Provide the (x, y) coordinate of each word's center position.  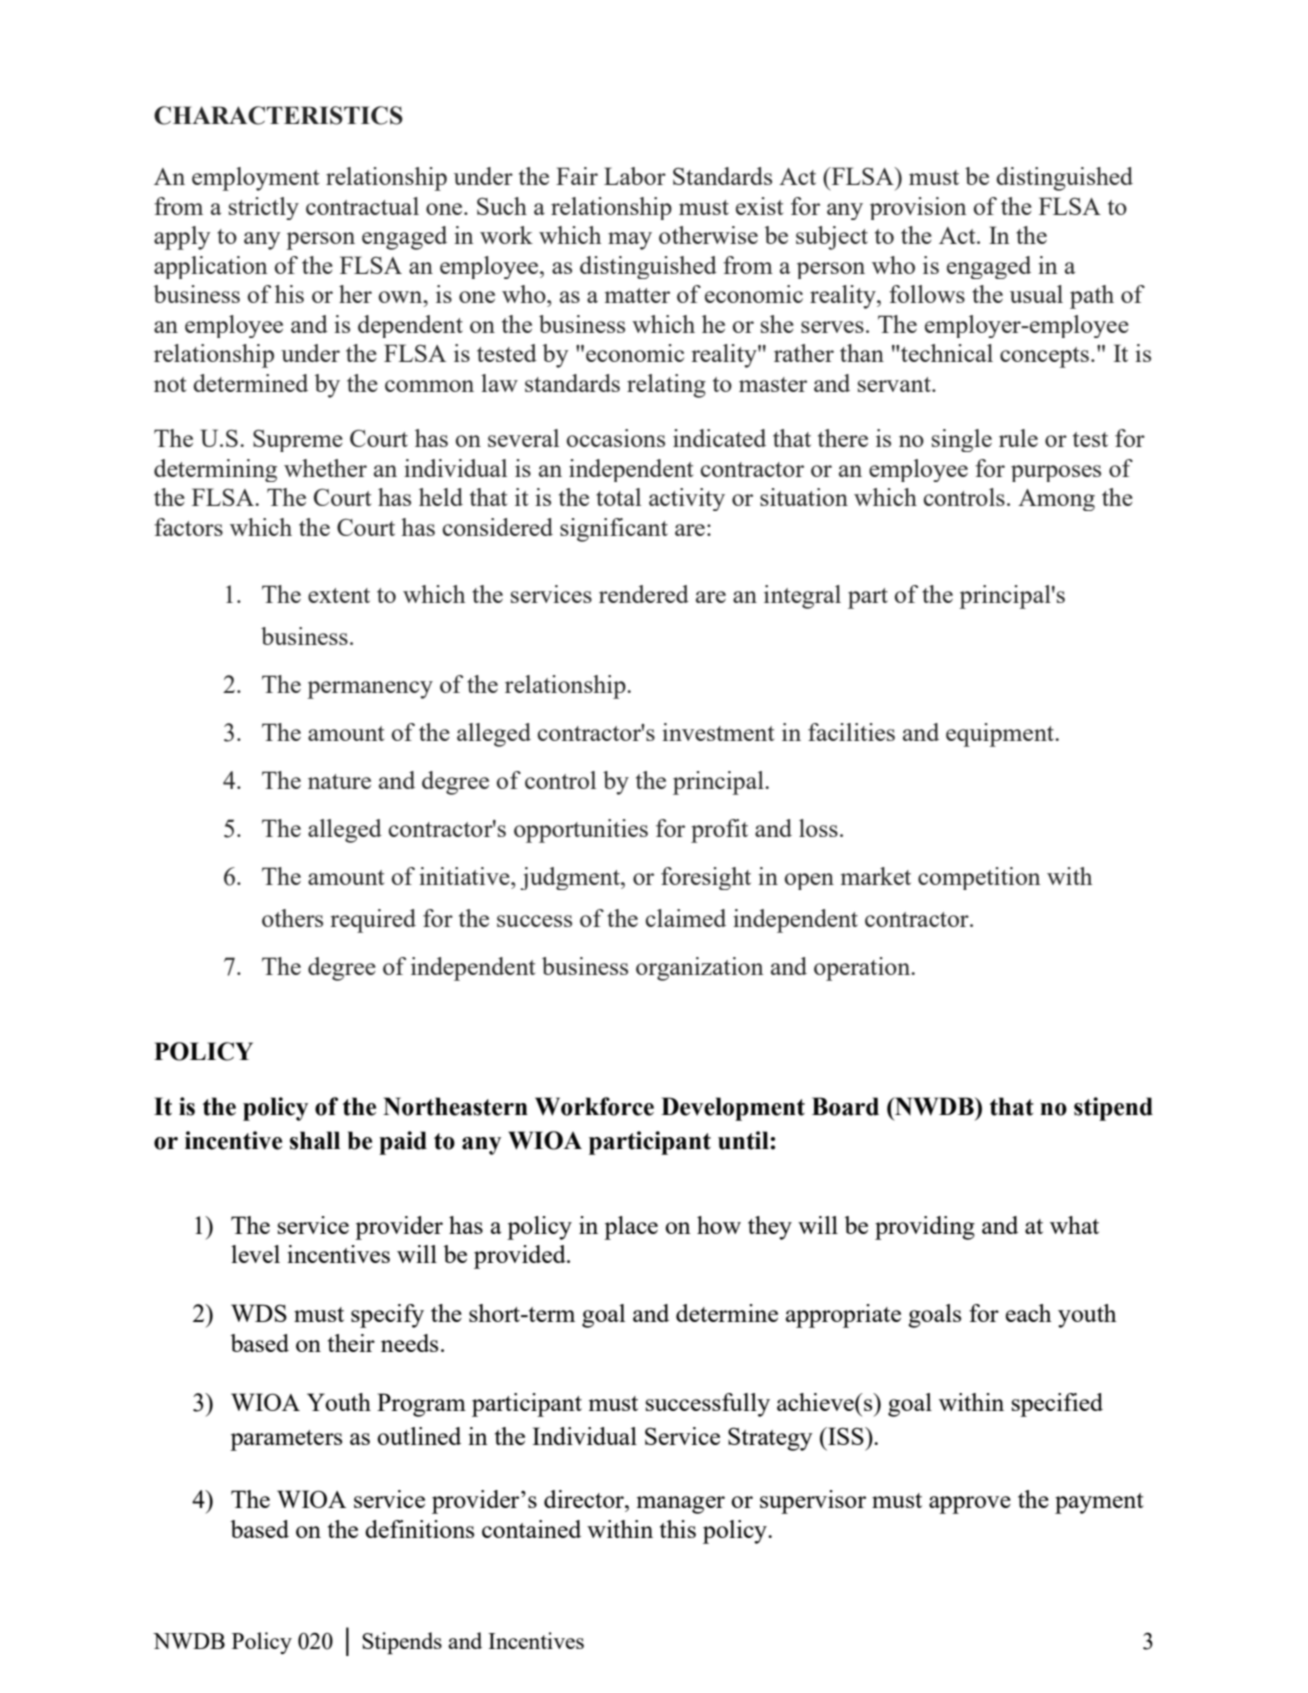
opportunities (581, 831)
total (618, 497)
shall (315, 1140)
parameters (286, 1440)
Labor (635, 176)
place (631, 1228)
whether (325, 468)
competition (979, 878)
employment (255, 179)
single (962, 440)
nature (339, 781)
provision (918, 208)
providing (925, 1228)
